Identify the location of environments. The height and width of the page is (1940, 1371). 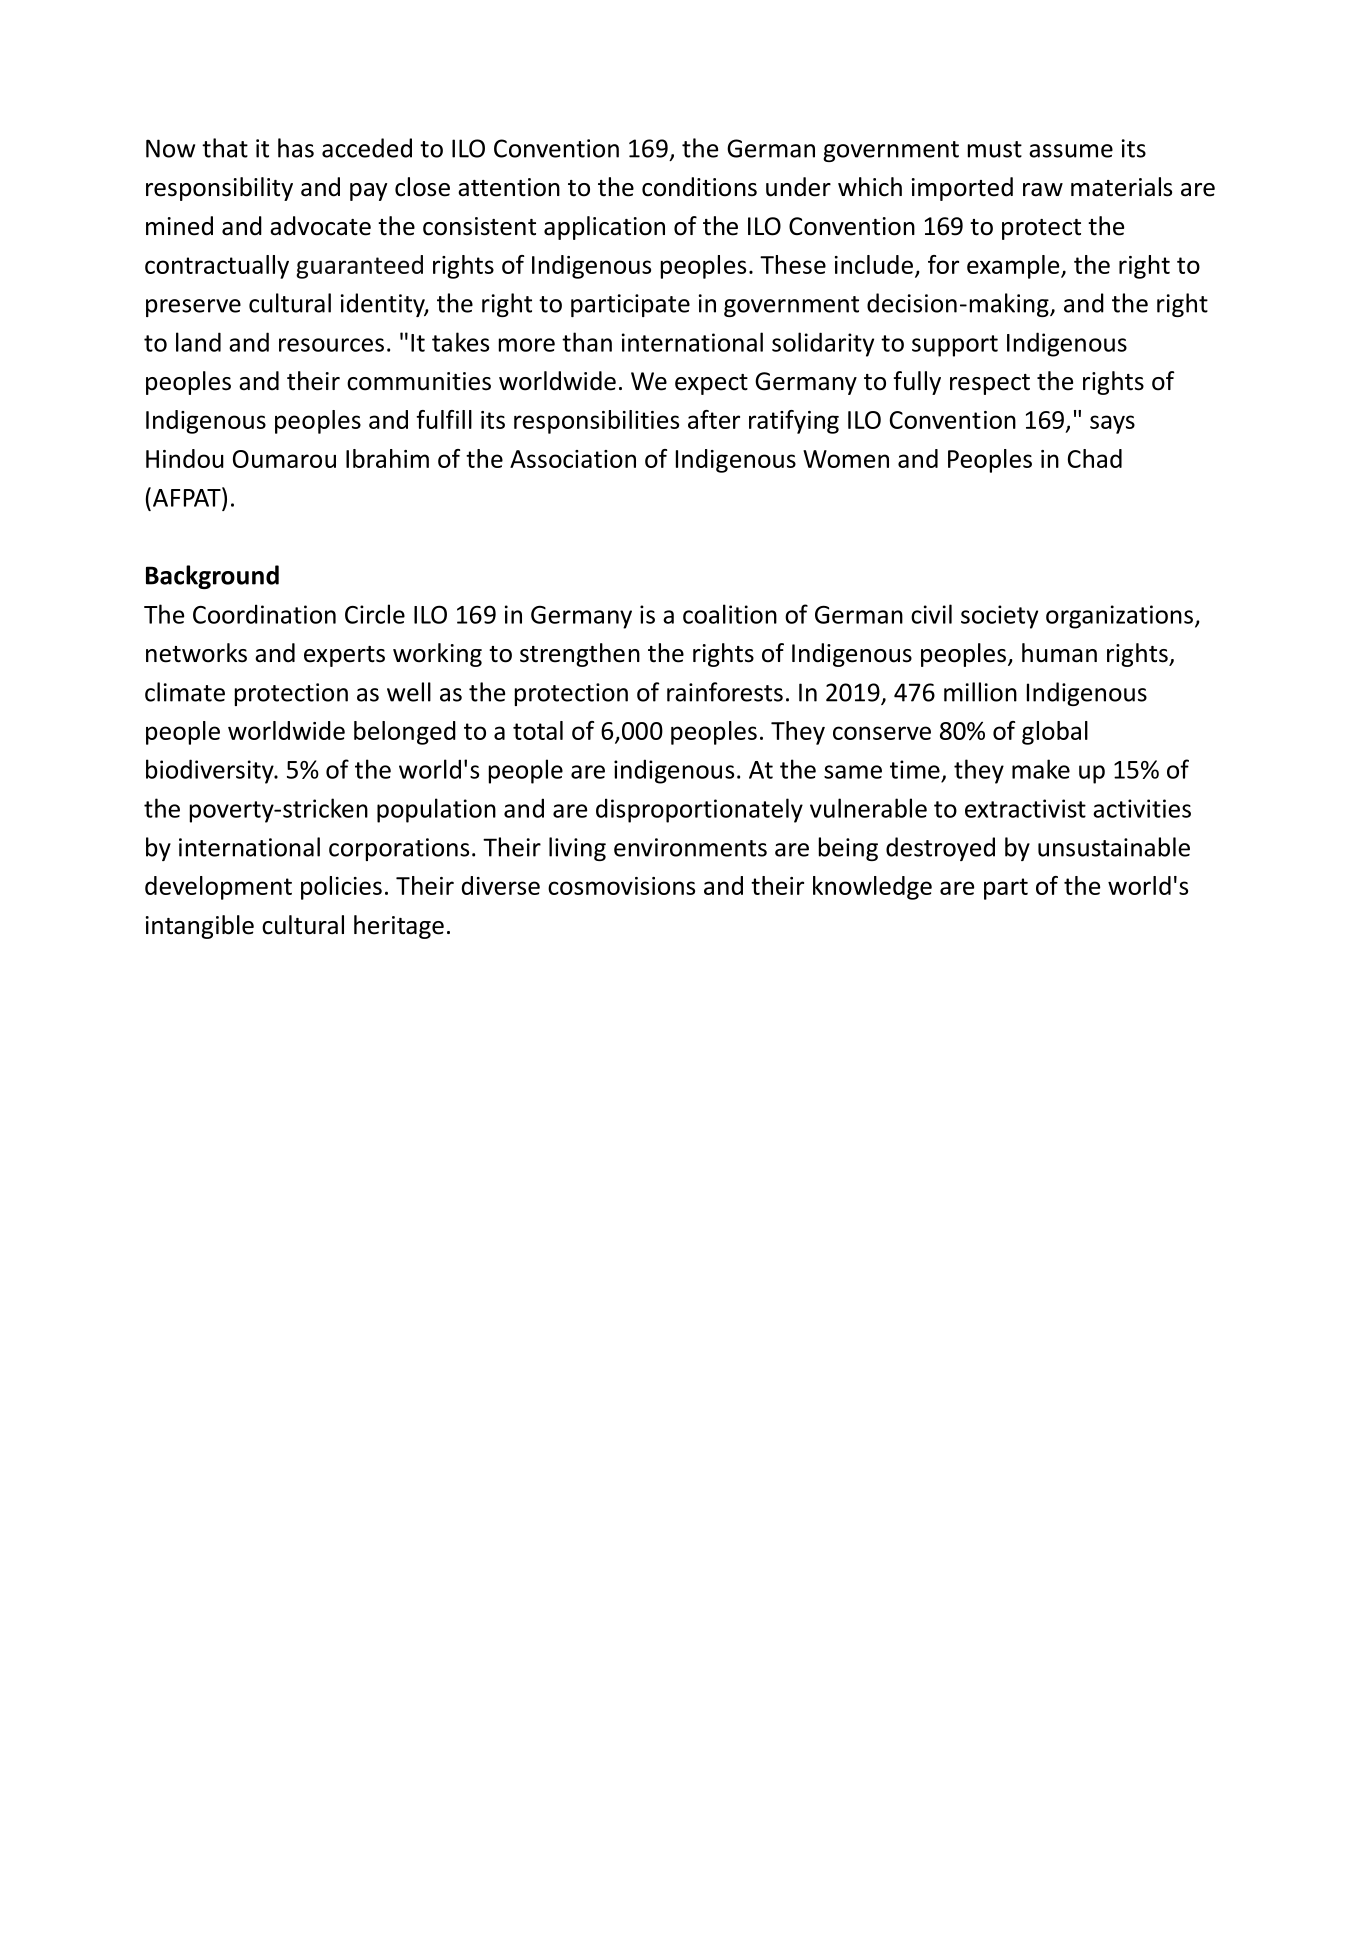
(690, 847).
